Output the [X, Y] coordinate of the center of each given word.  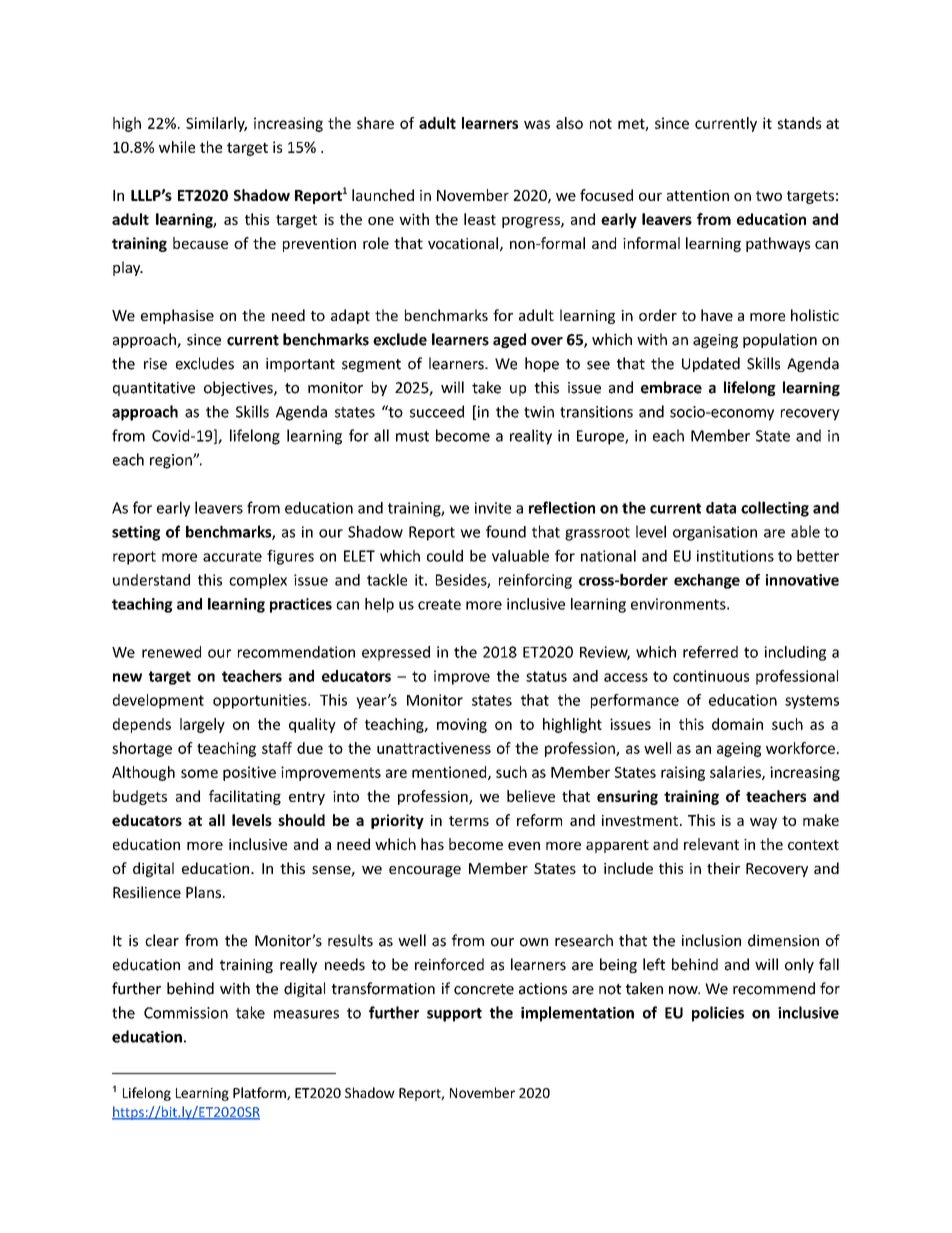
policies [718, 1014]
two [769, 196]
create [439, 604]
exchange [707, 581]
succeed [437, 411]
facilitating [245, 797]
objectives [239, 388]
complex [258, 581]
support [454, 1015]
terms [469, 821]
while [177, 147]
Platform [260, 1093]
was [537, 124]
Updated [711, 364]
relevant [711, 844]
